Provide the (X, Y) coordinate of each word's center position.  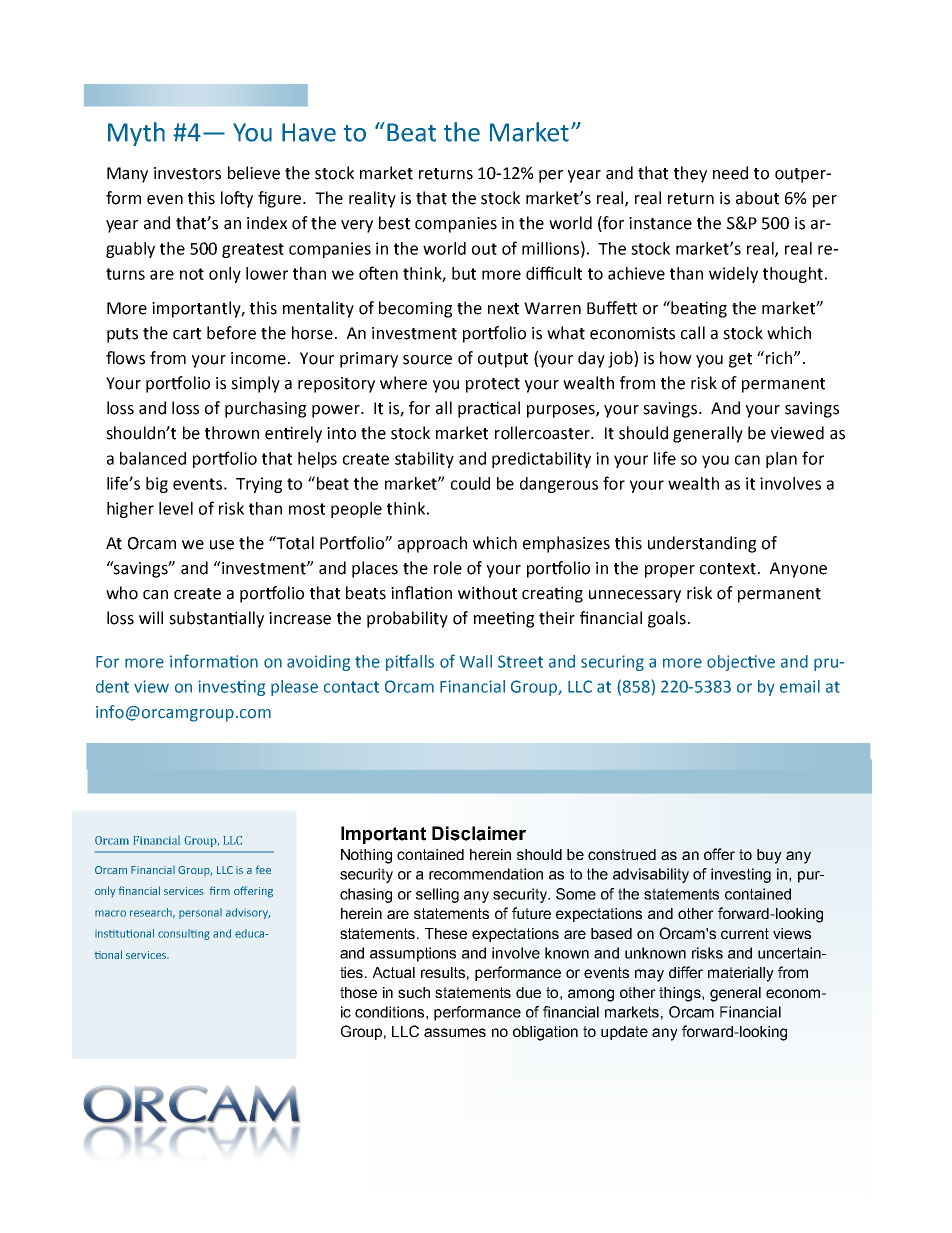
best (394, 223)
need (730, 173)
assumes (455, 1032)
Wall (475, 661)
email (800, 686)
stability (424, 460)
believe (254, 173)
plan (781, 460)
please (294, 688)
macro (110, 913)
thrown (232, 433)
